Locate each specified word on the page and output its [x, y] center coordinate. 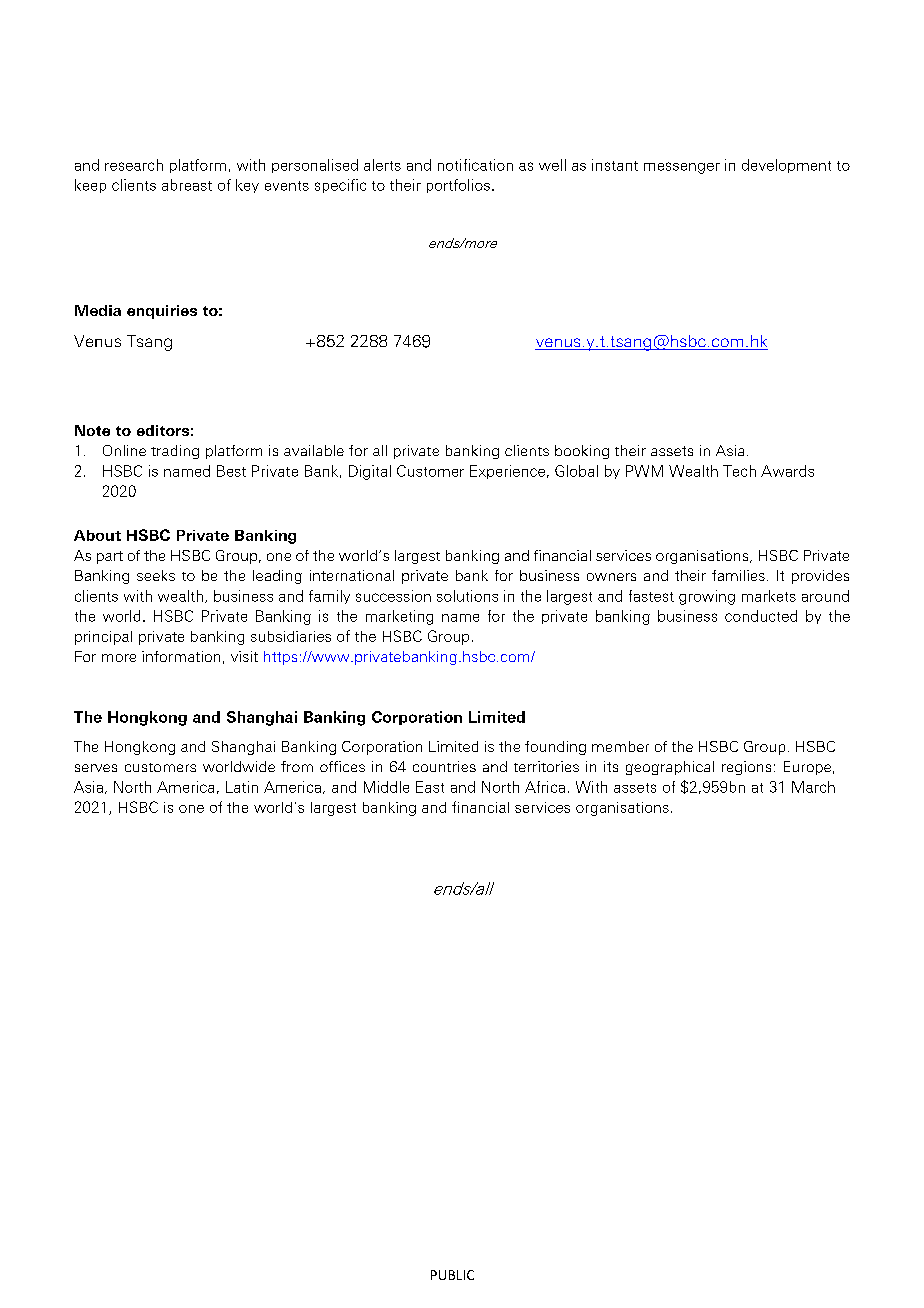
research [134, 165]
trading [175, 452]
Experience [507, 472]
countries [444, 766]
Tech [739, 471]
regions [746, 768]
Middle [386, 787]
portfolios [458, 186]
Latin [242, 787]
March [813, 787]
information [181, 656]
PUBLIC [452, 1275]
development [786, 166]
